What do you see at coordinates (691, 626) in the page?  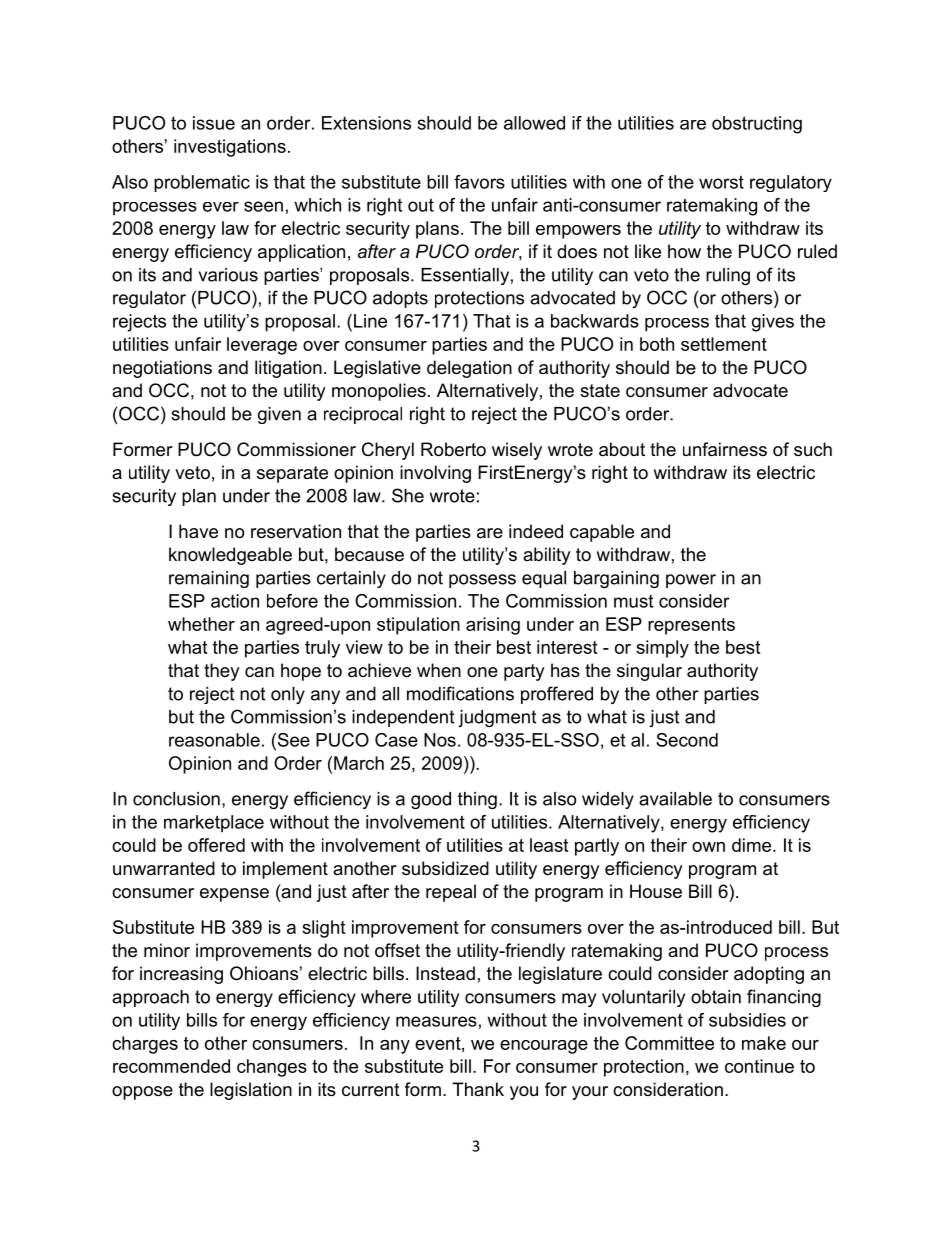 I see `represents` at bounding box center [691, 626].
